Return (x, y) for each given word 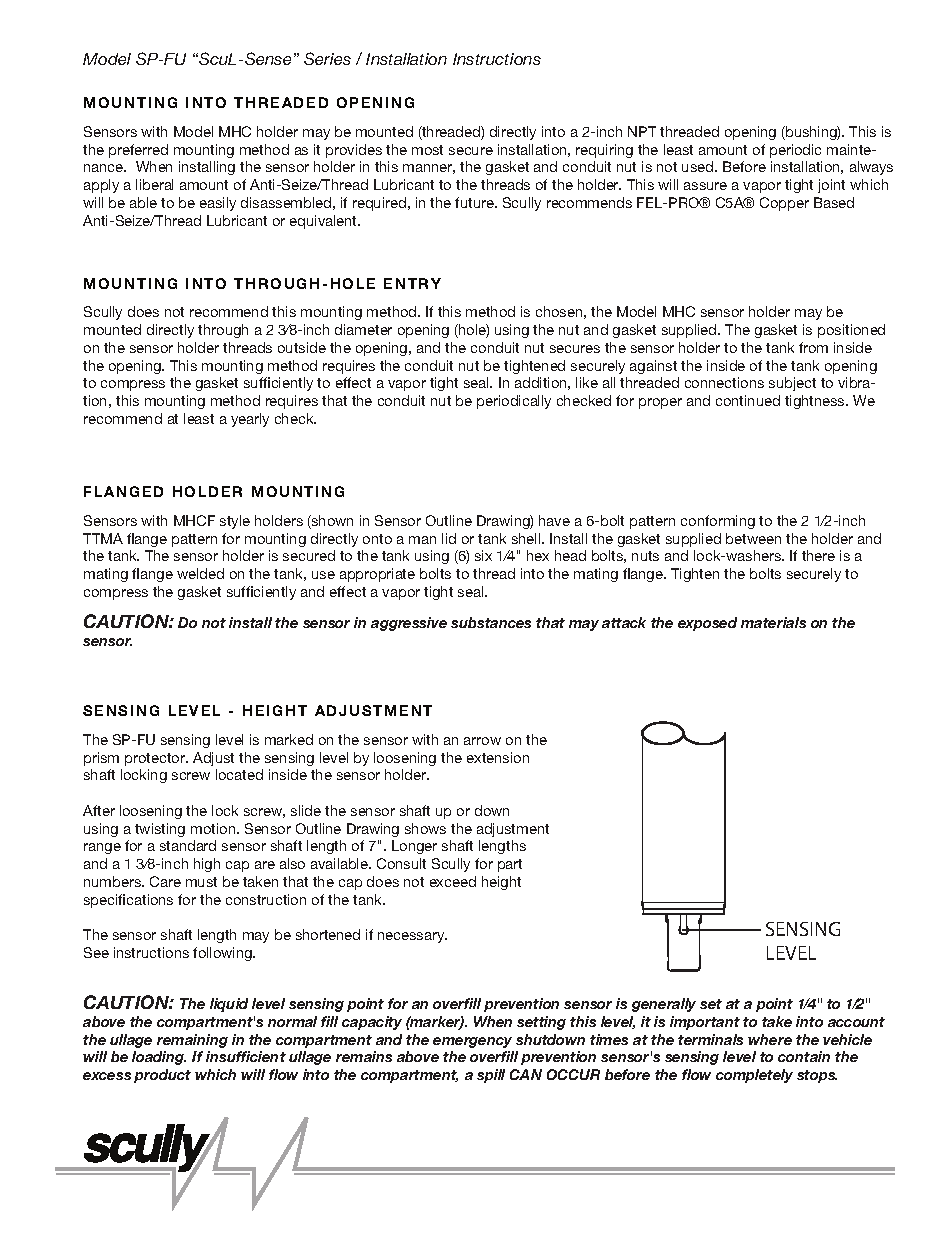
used (699, 166)
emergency (472, 1042)
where (770, 1039)
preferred (138, 151)
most (427, 150)
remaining (192, 1041)
